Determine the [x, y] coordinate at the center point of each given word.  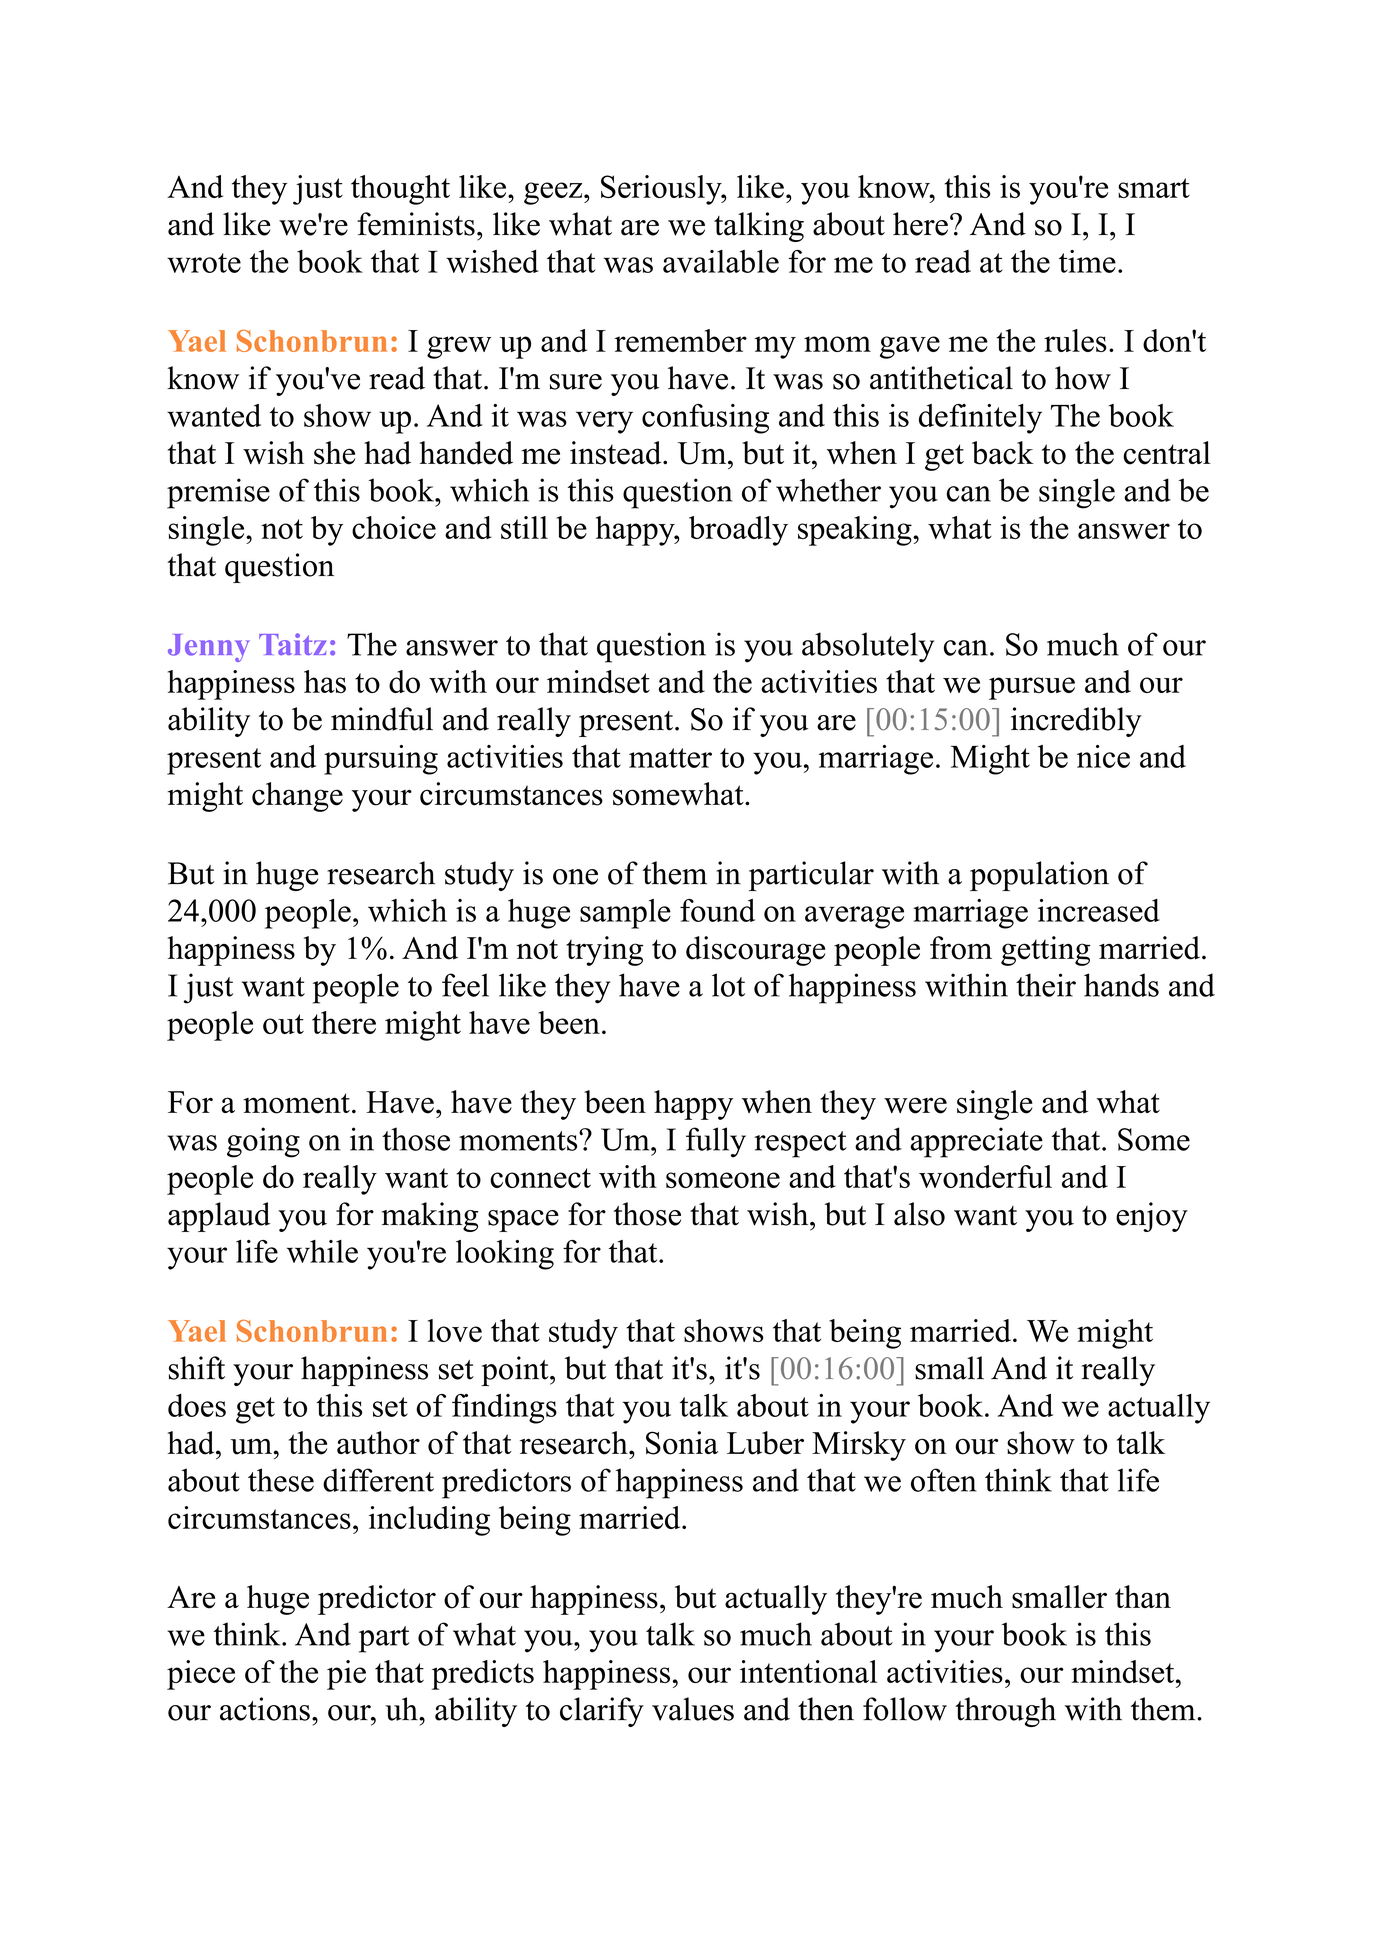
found [717, 910]
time [1087, 261]
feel [465, 985]
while [322, 1251]
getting [1045, 951]
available [721, 261]
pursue [1032, 688]
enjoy [1152, 1217]
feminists [416, 224]
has [325, 681]
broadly [738, 531]
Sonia [682, 1443]
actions [265, 1709]
